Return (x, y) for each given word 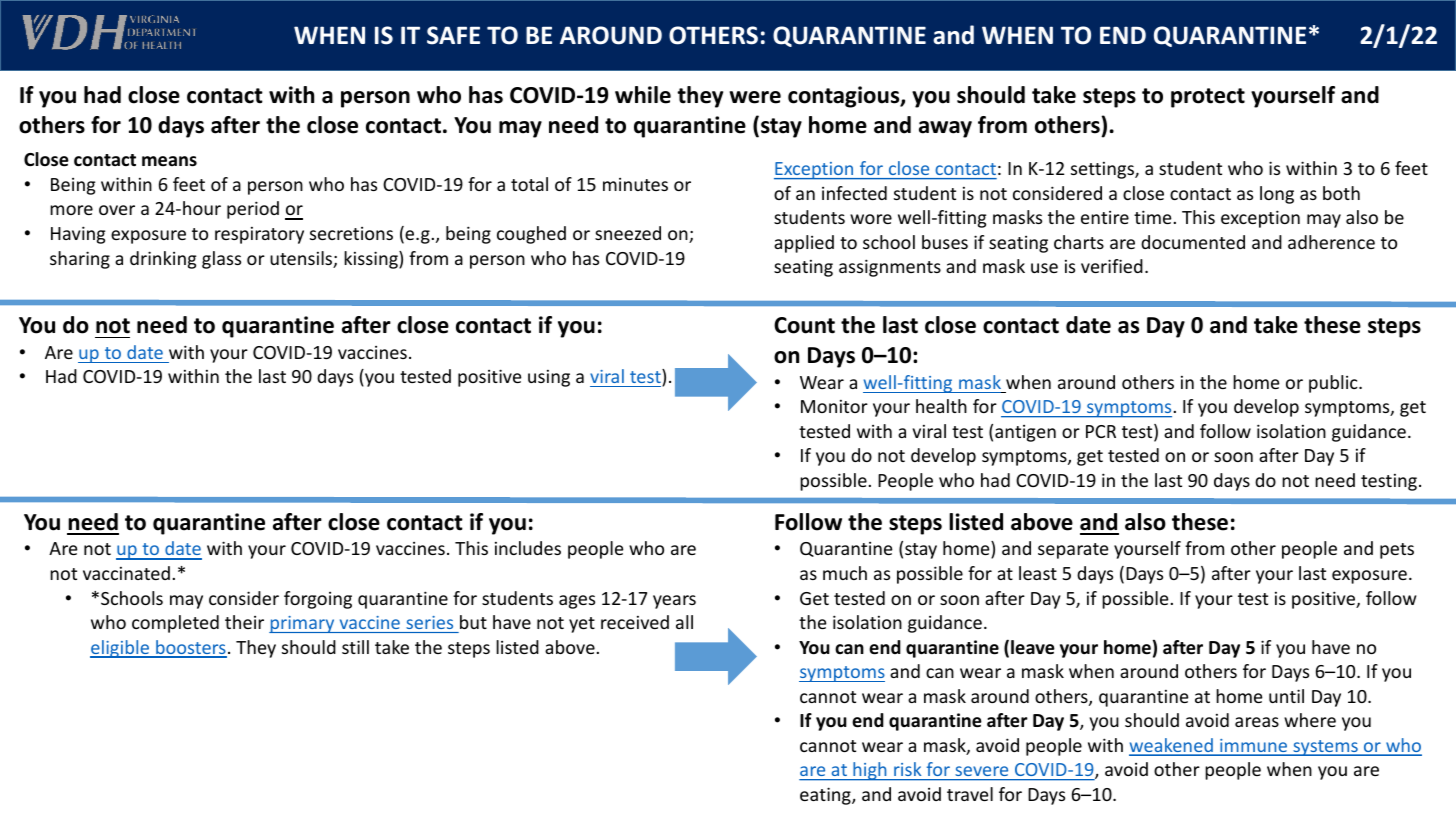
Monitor (834, 406)
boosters (190, 648)
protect (1208, 98)
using (549, 378)
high (870, 771)
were (755, 97)
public (1334, 384)
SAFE (453, 35)
